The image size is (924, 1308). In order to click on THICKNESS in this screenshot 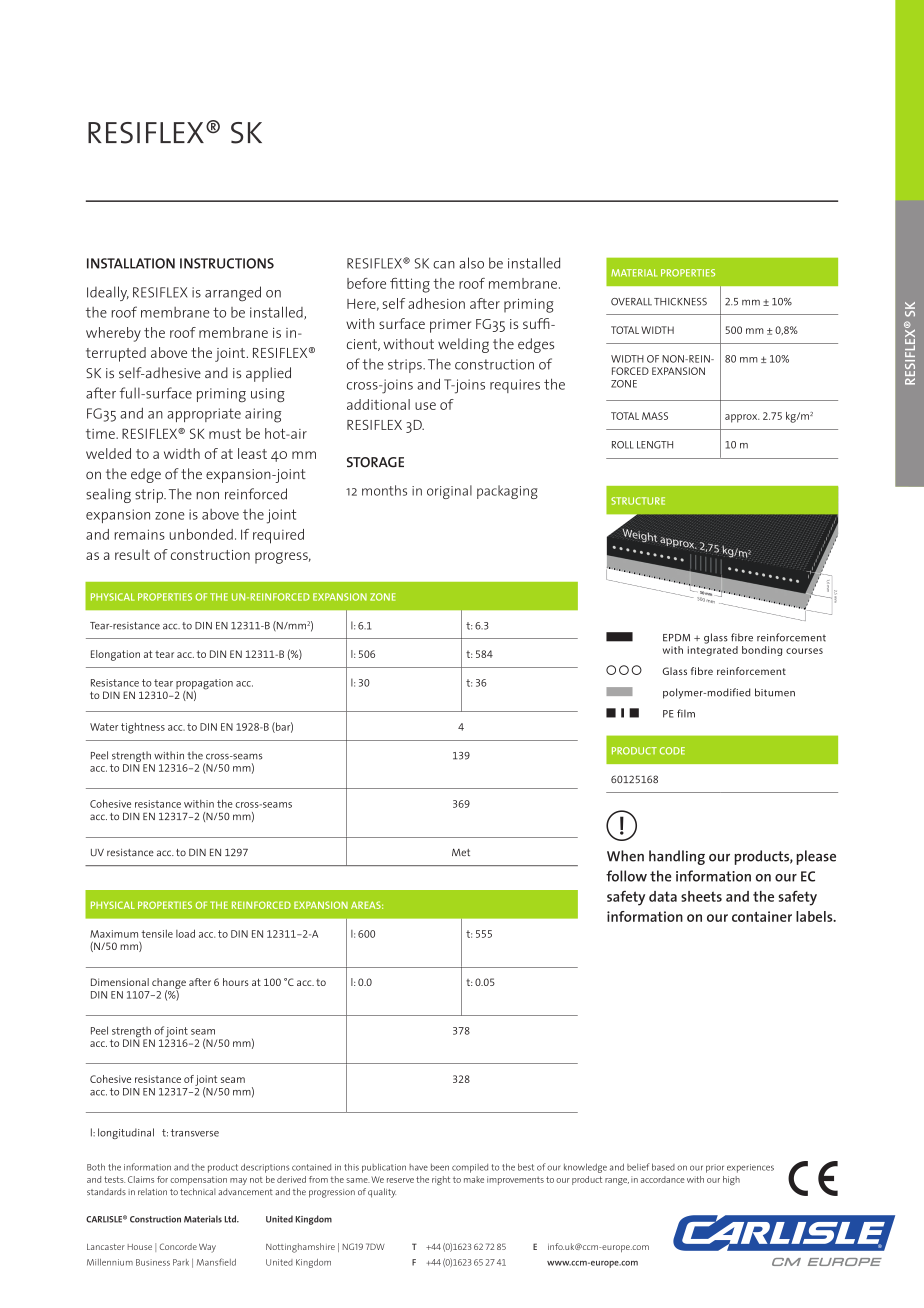, I will do `click(680, 302)`.
